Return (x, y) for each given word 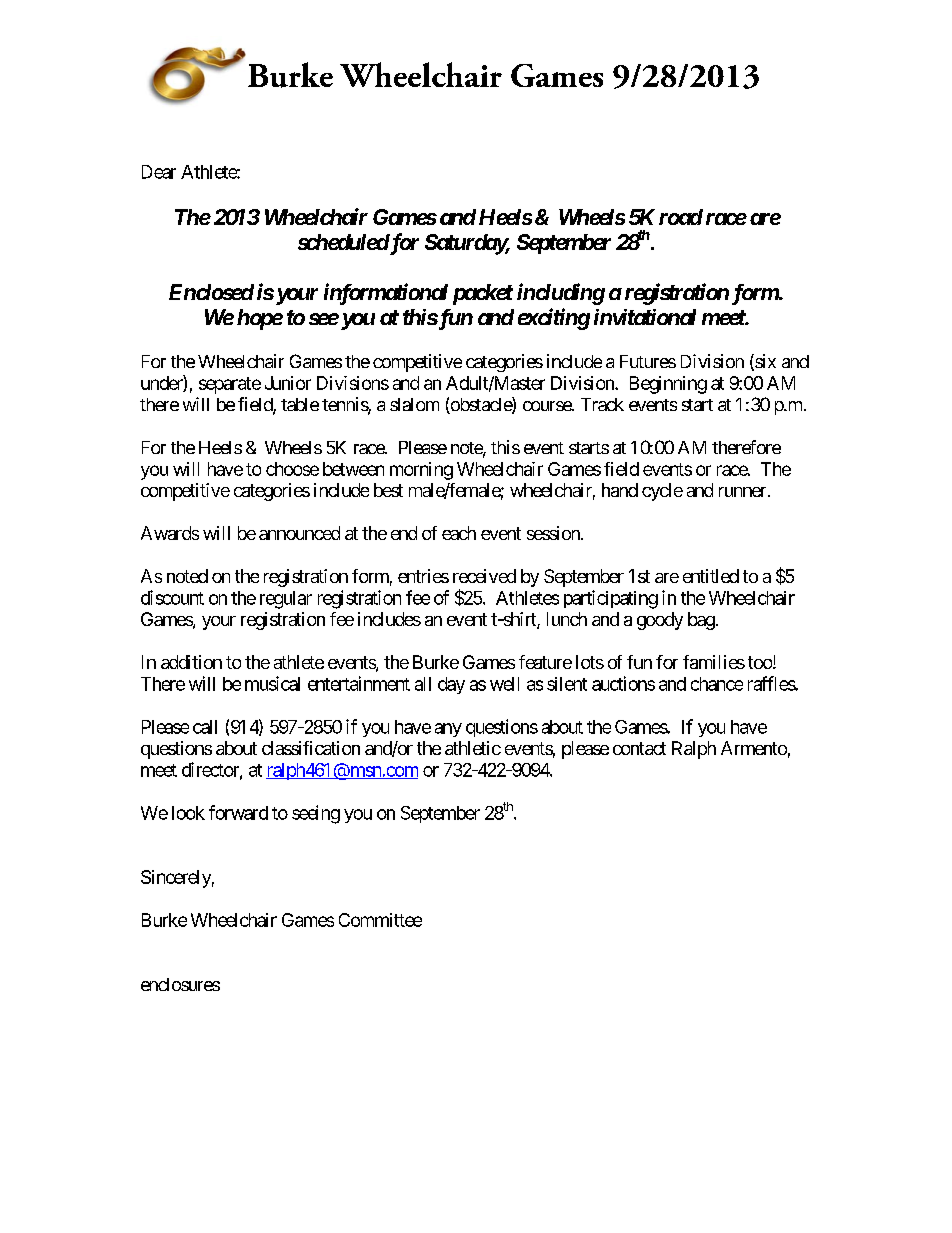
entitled (711, 576)
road (681, 217)
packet (483, 294)
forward (238, 812)
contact (639, 748)
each (459, 533)
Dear (159, 172)
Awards (170, 533)
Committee (380, 920)
